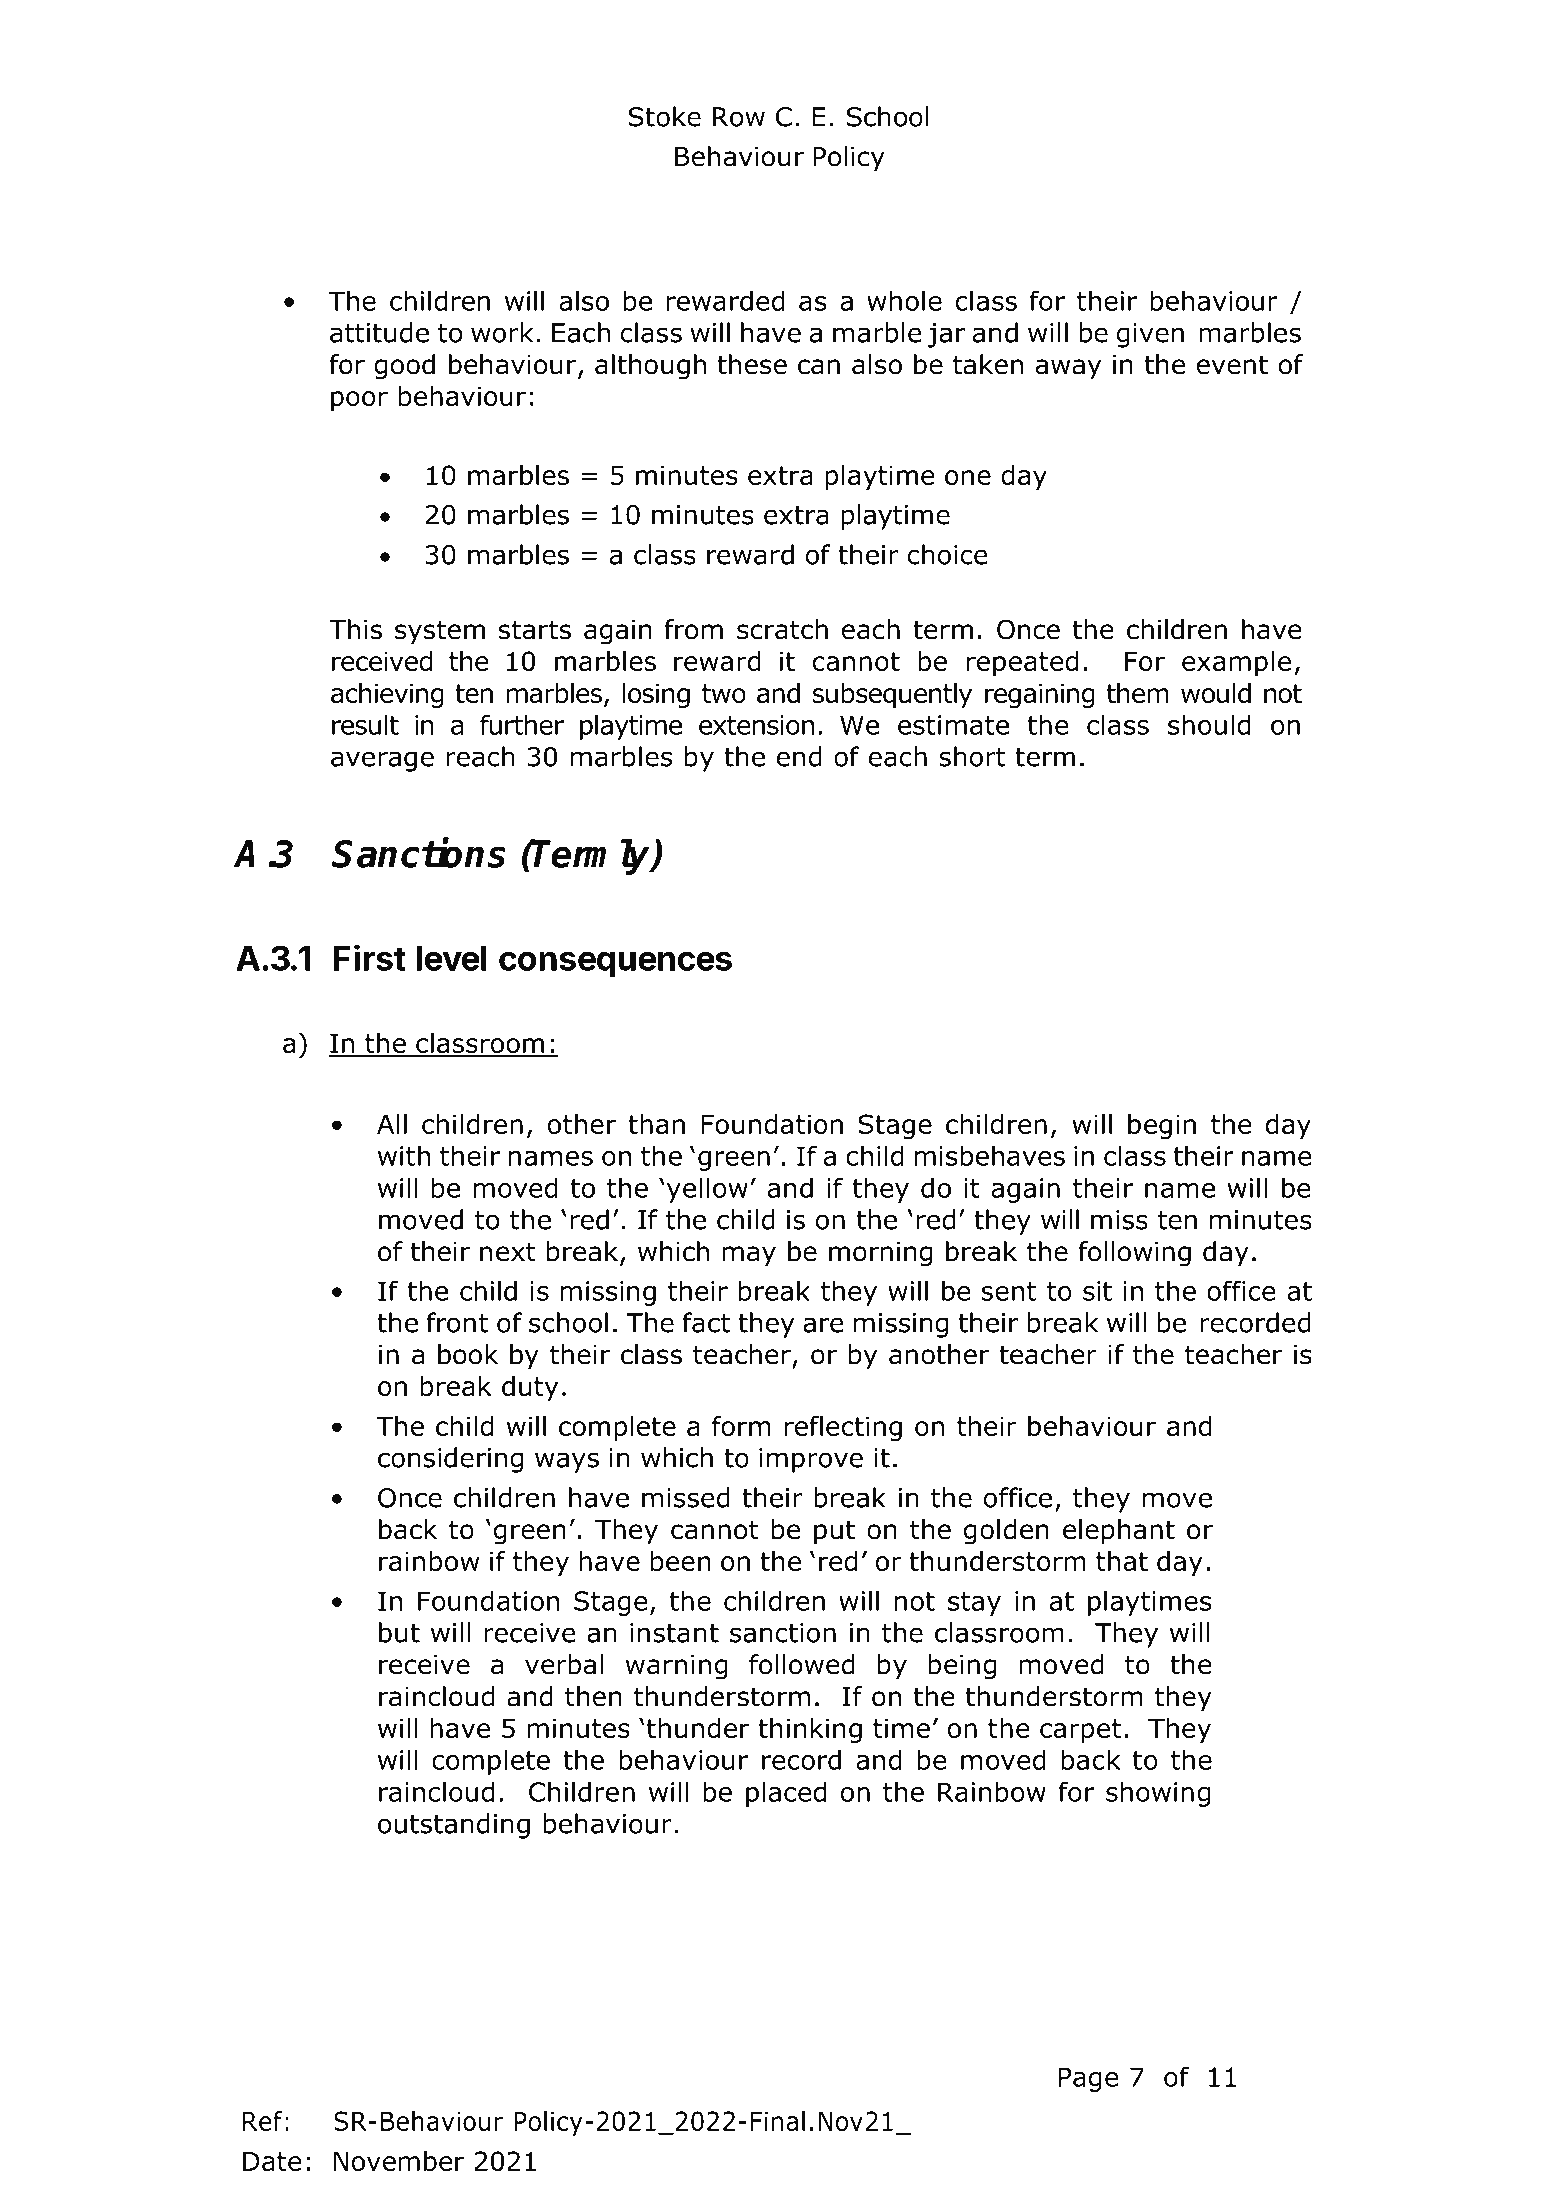 This screenshot has height=2203, width=1558. Describe the element at coordinates (802, 1664) in the screenshot. I see `followed` at that location.
